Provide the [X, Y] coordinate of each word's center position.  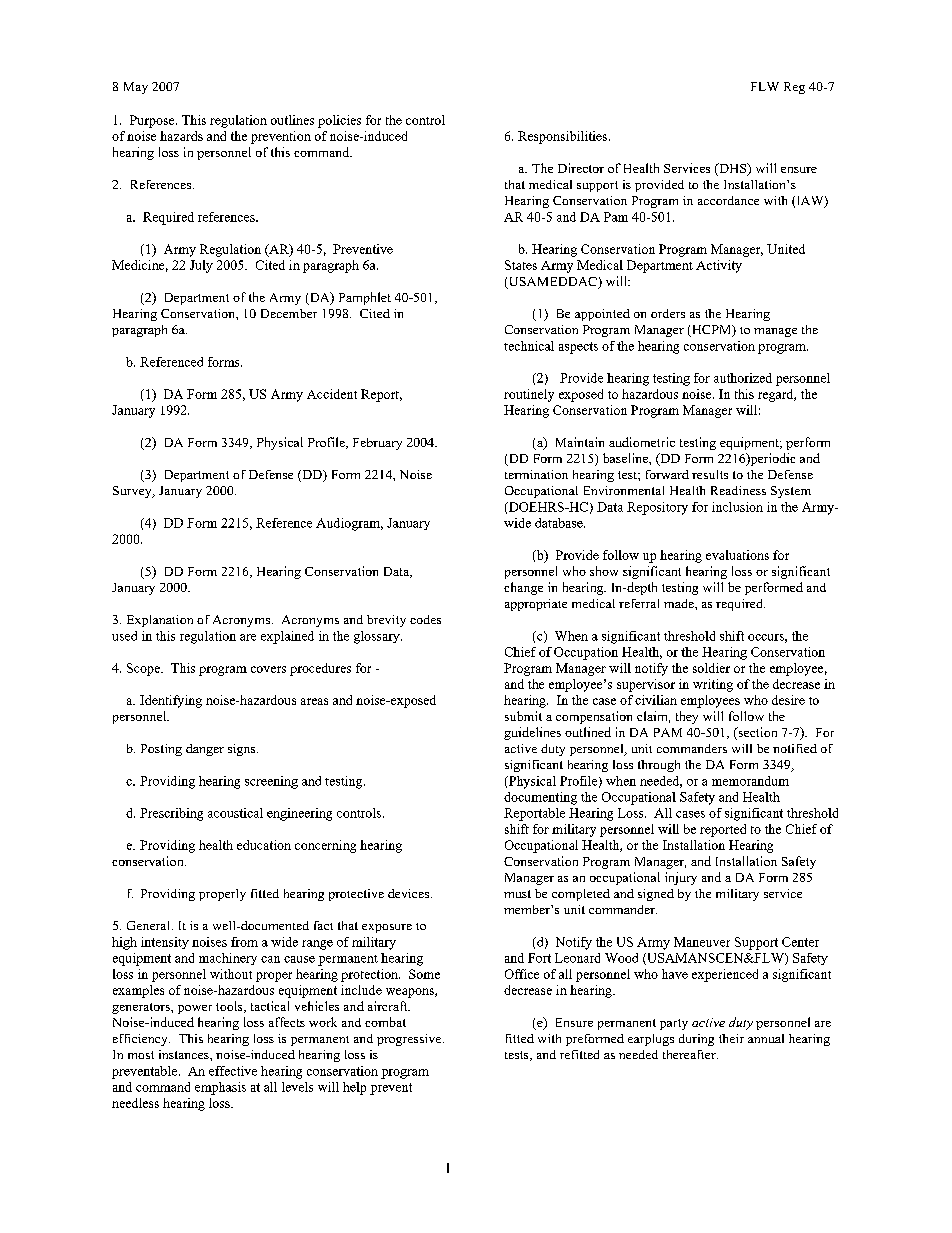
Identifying [171, 701]
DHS [733, 169]
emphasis [220, 1088]
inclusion [737, 507]
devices [410, 893]
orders [668, 313]
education [264, 845]
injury [681, 878]
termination [536, 474]
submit [523, 716]
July [201, 266]
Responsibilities [564, 137]
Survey [133, 492]
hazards [181, 136]
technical [529, 346]
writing [713, 685]
